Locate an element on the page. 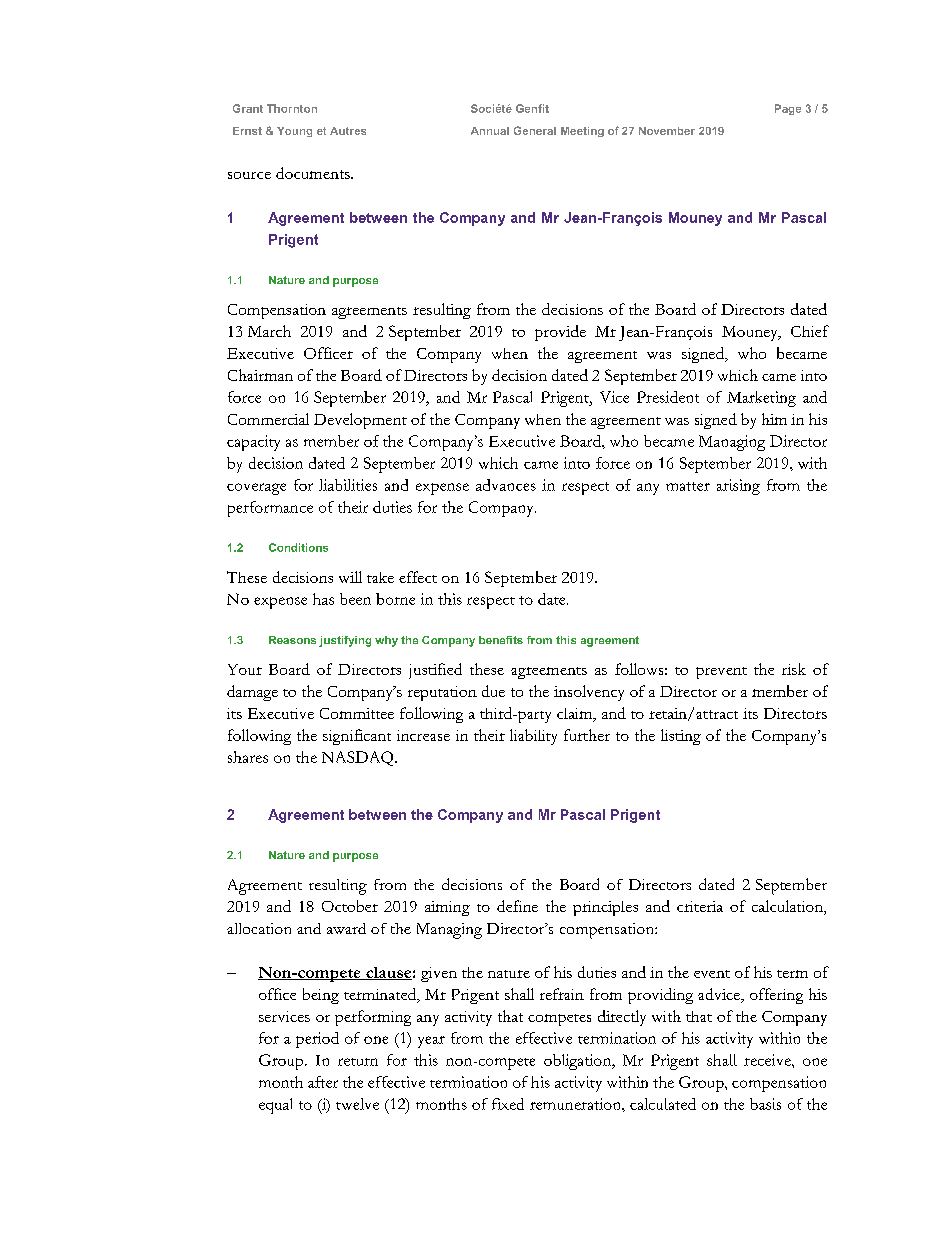 Image resolution: width=952 pixels, height=1233 pixels. General is located at coordinates (535, 130).
